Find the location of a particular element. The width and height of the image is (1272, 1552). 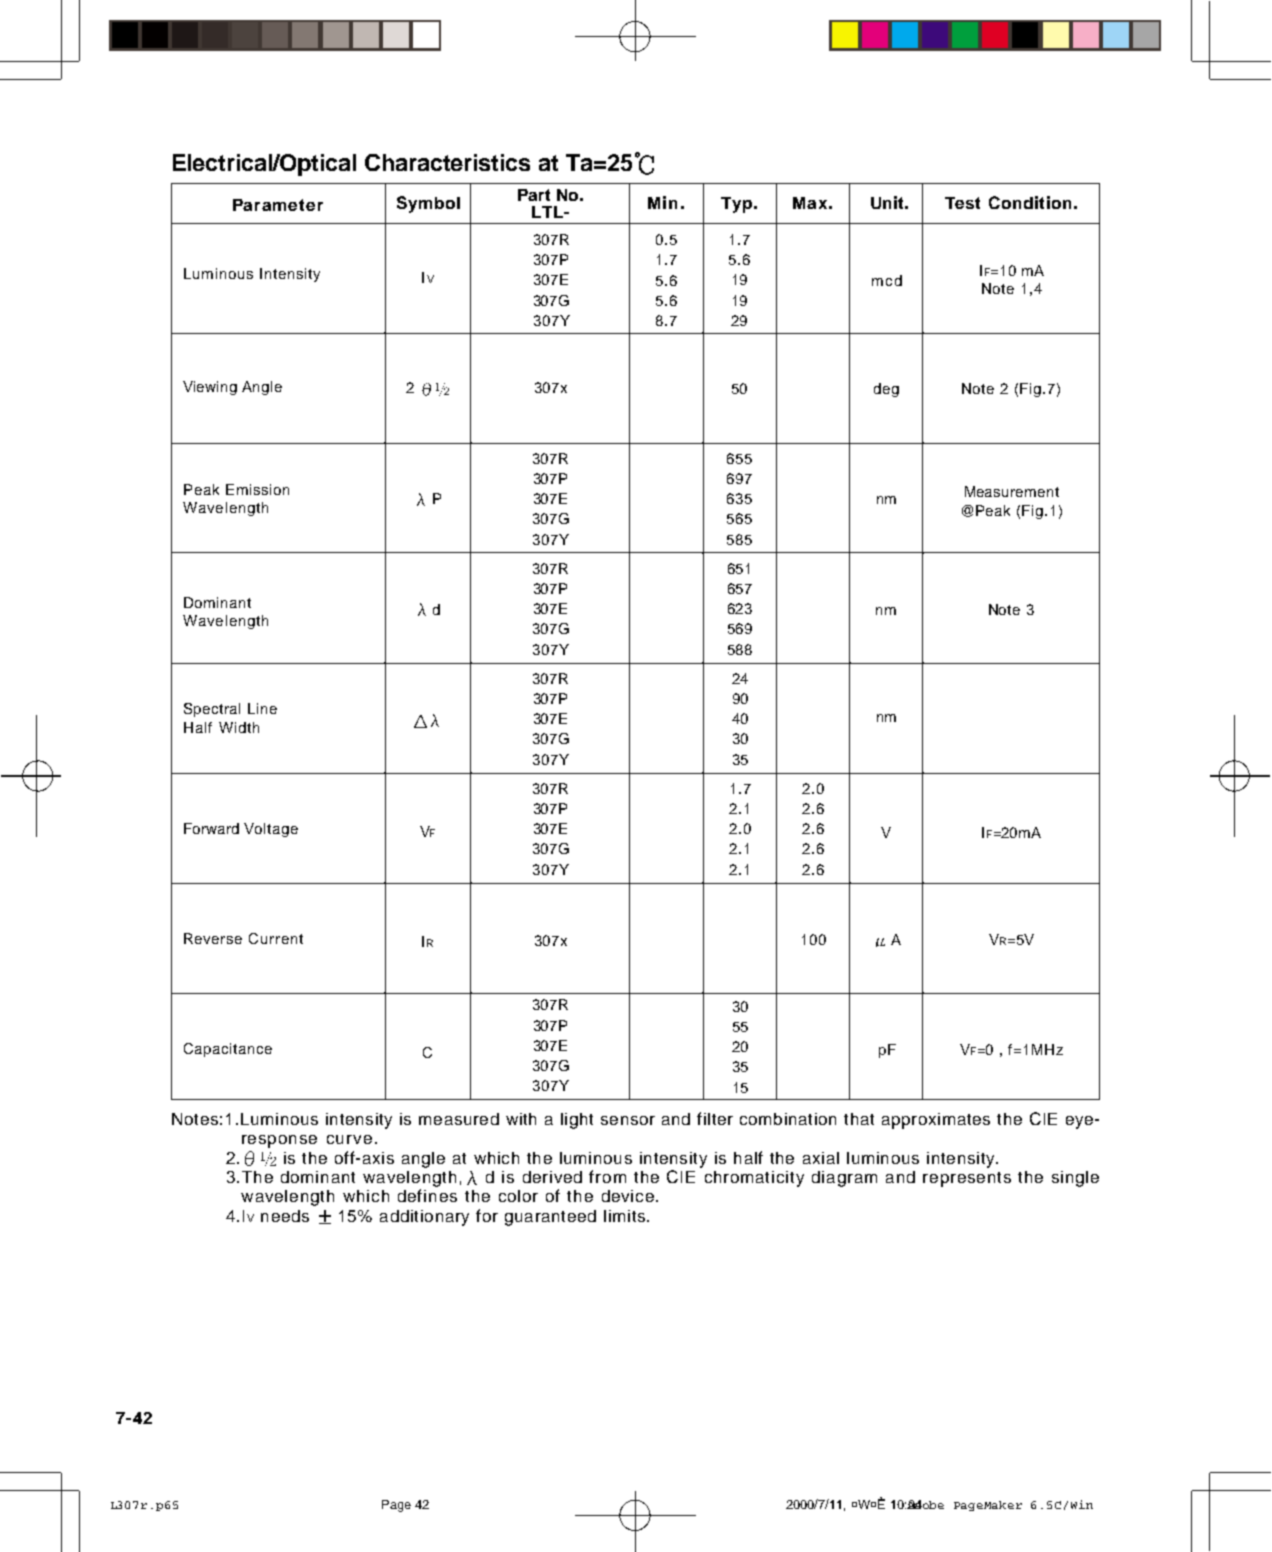

Measurement is located at coordinates (1012, 491).
